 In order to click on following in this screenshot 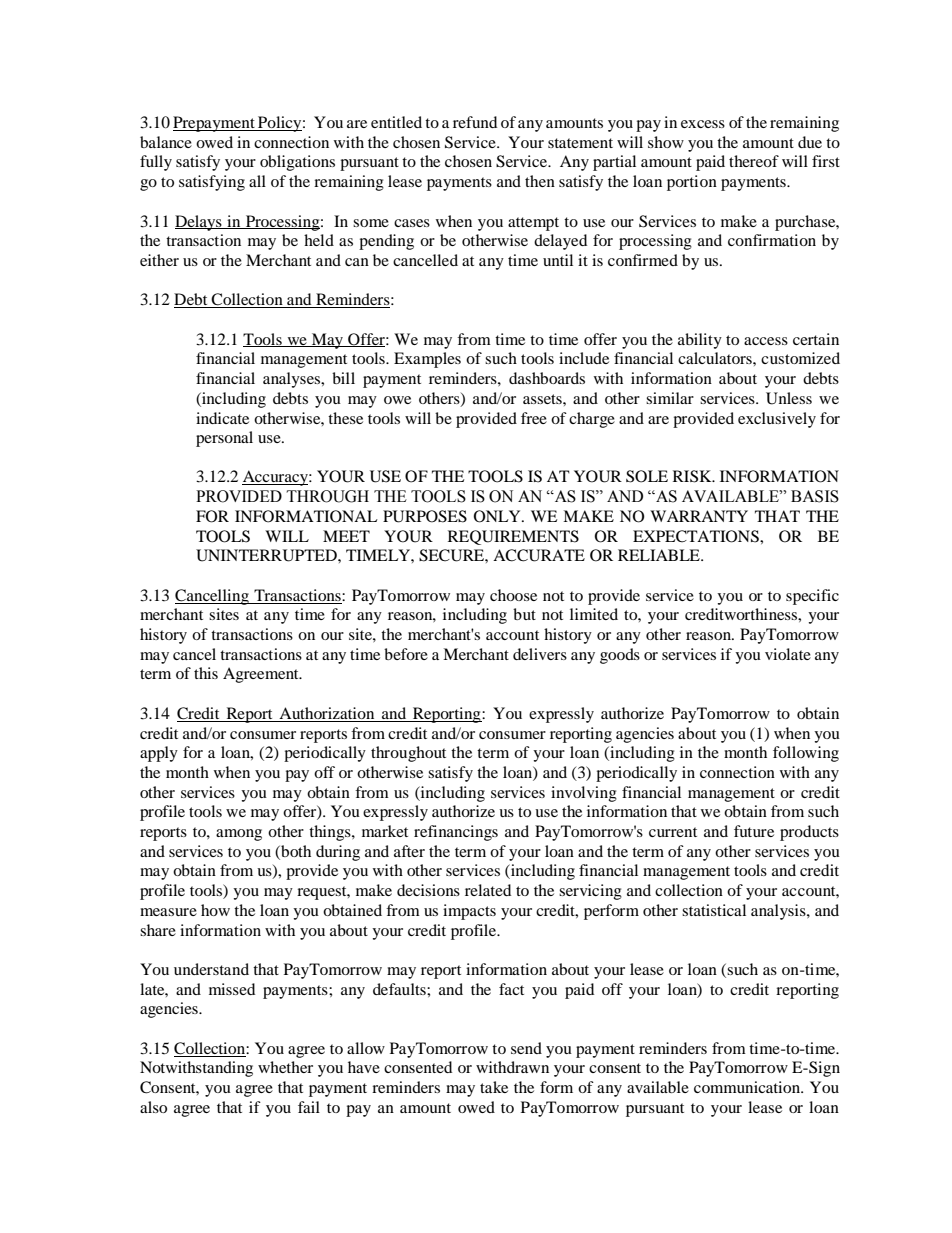, I will do `click(806, 754)`.
